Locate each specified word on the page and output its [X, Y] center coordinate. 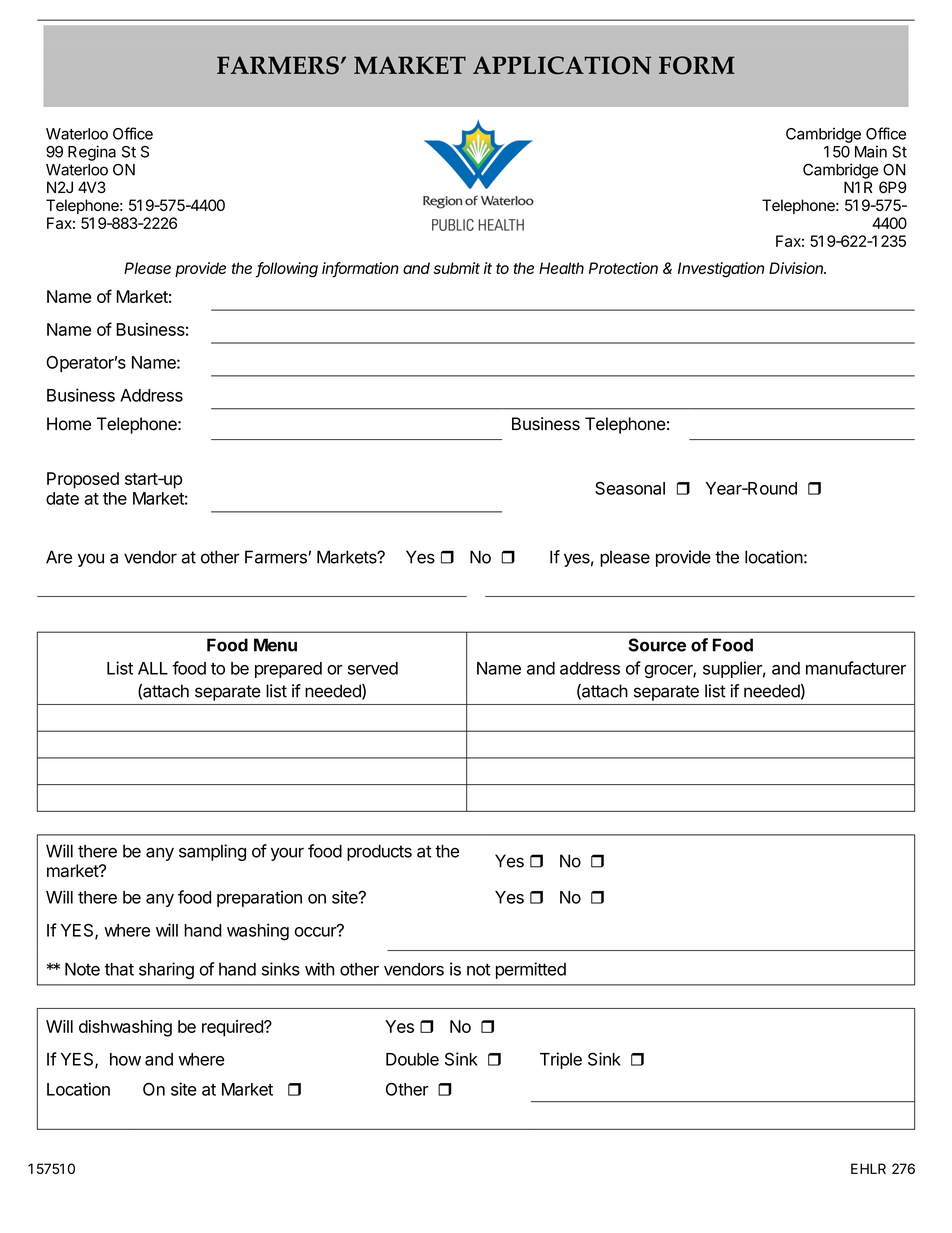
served [373, 668]
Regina [92, 153]
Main [871, 151]
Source [657, 645]
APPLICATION [562, 65]
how [125, 1059]
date [62, 498]
